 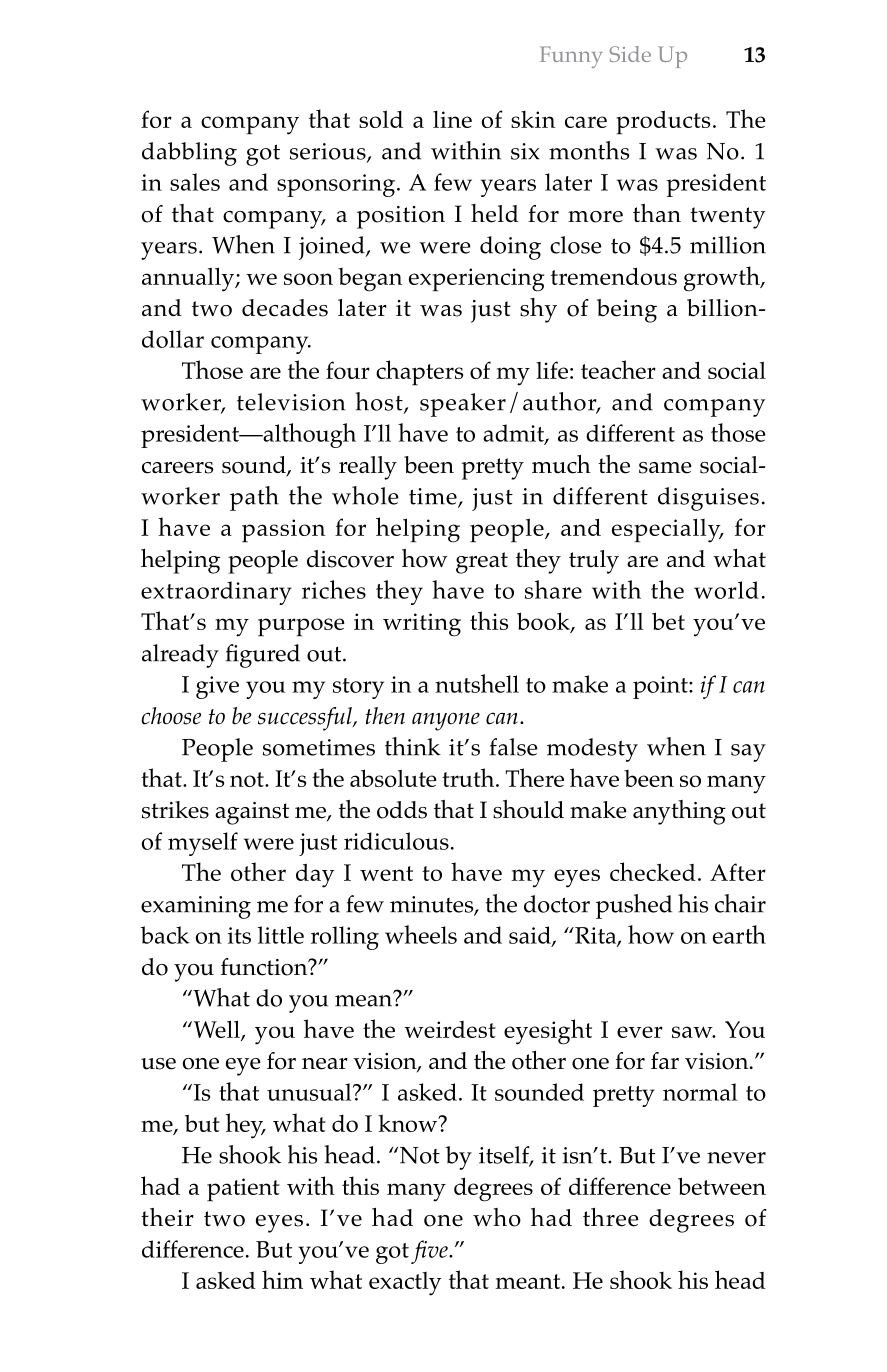 I want to click on dabbling, so click(x=189, y=154).
